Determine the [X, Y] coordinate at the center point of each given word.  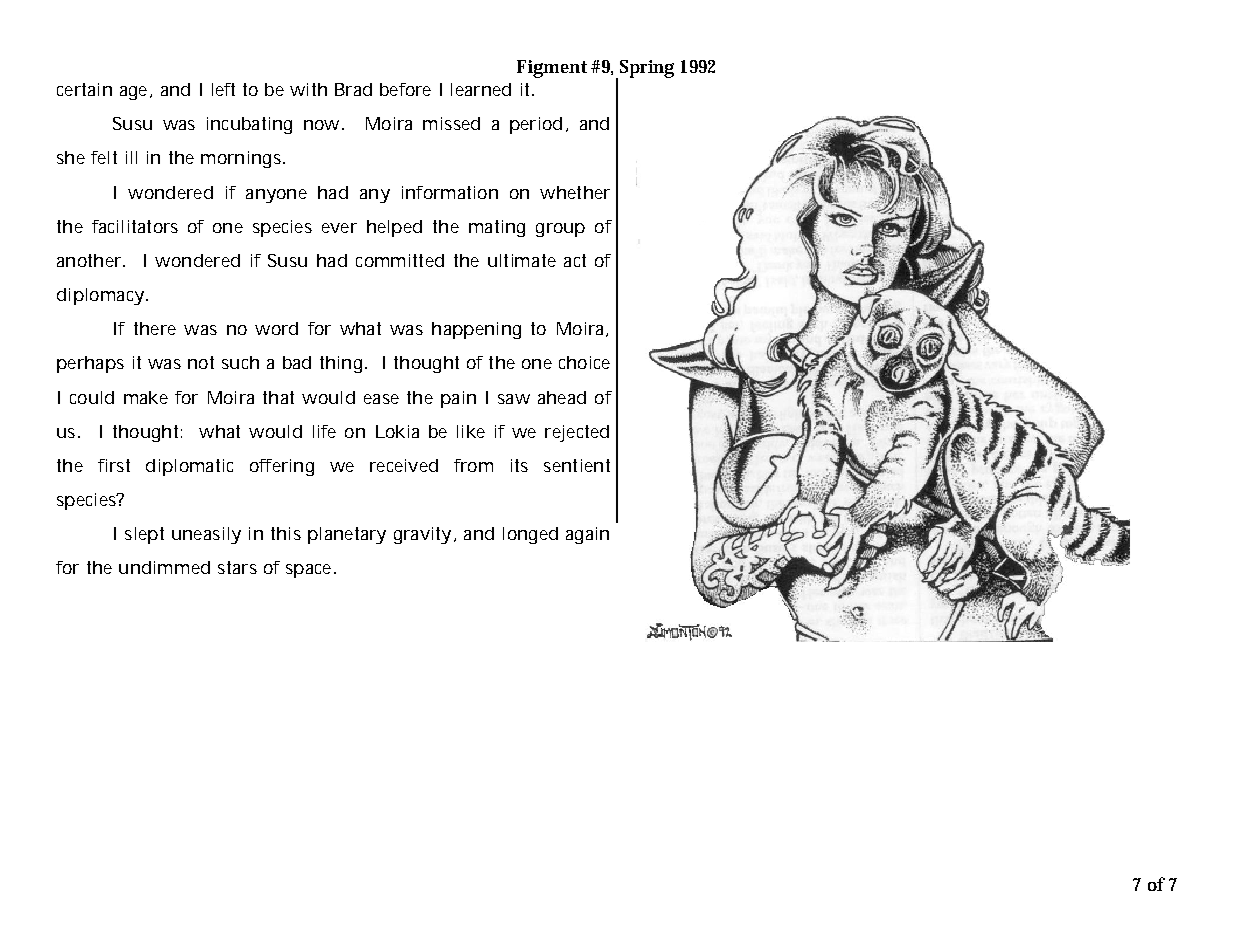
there [155, 328]
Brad [353, 89]
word [276, 328]
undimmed [164, 567]
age [135, 93]
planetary [347, 535]
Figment [552, 69]
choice [584, 362]
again [587, 535]
